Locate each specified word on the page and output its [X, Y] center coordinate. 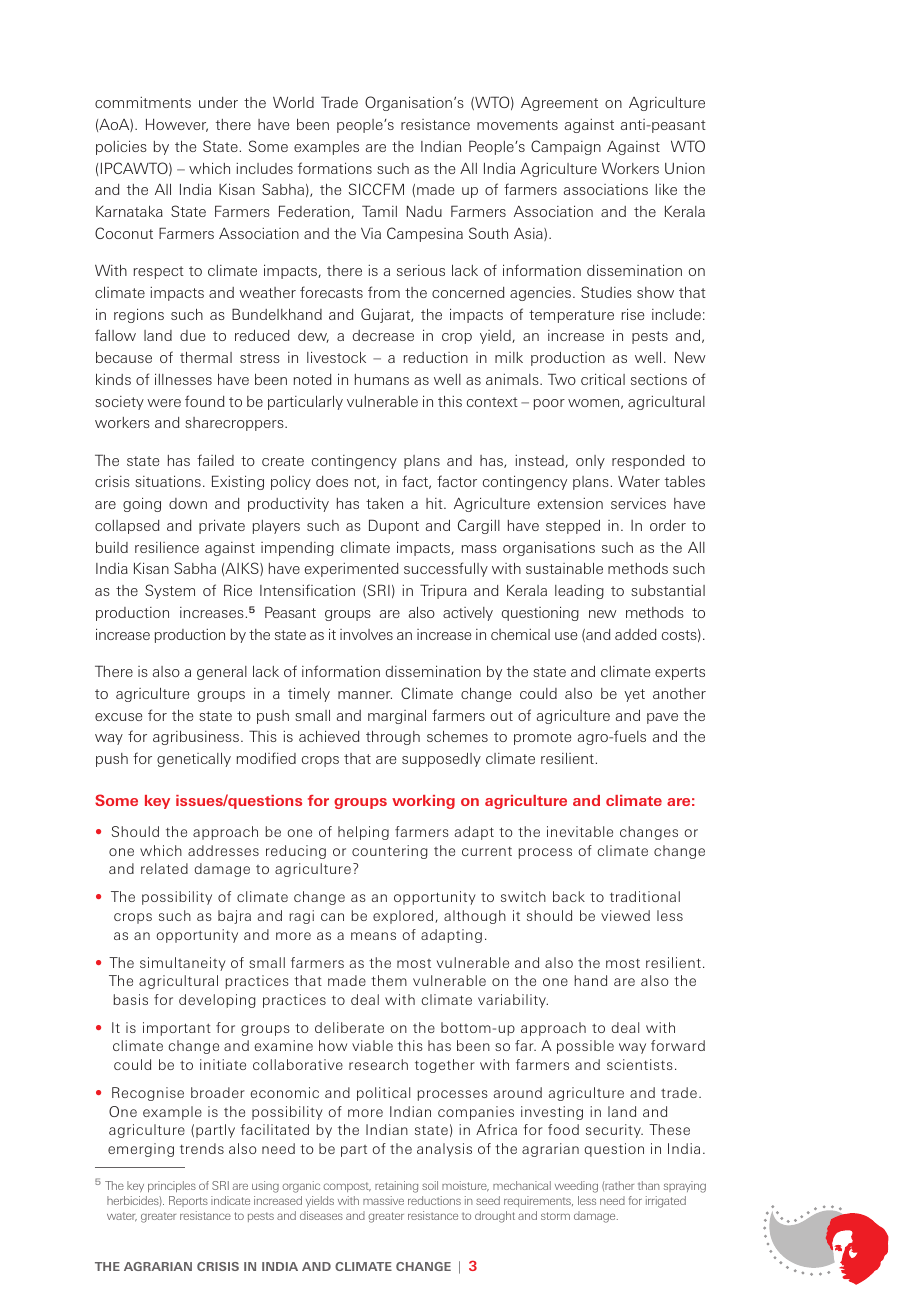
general [222, 673]
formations [335, 168]
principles [172, 1186]
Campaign [566, 147]
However [177, 125]
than [649, 1185]
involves [366, 634]
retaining [396, 1187]
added [635, 634]
